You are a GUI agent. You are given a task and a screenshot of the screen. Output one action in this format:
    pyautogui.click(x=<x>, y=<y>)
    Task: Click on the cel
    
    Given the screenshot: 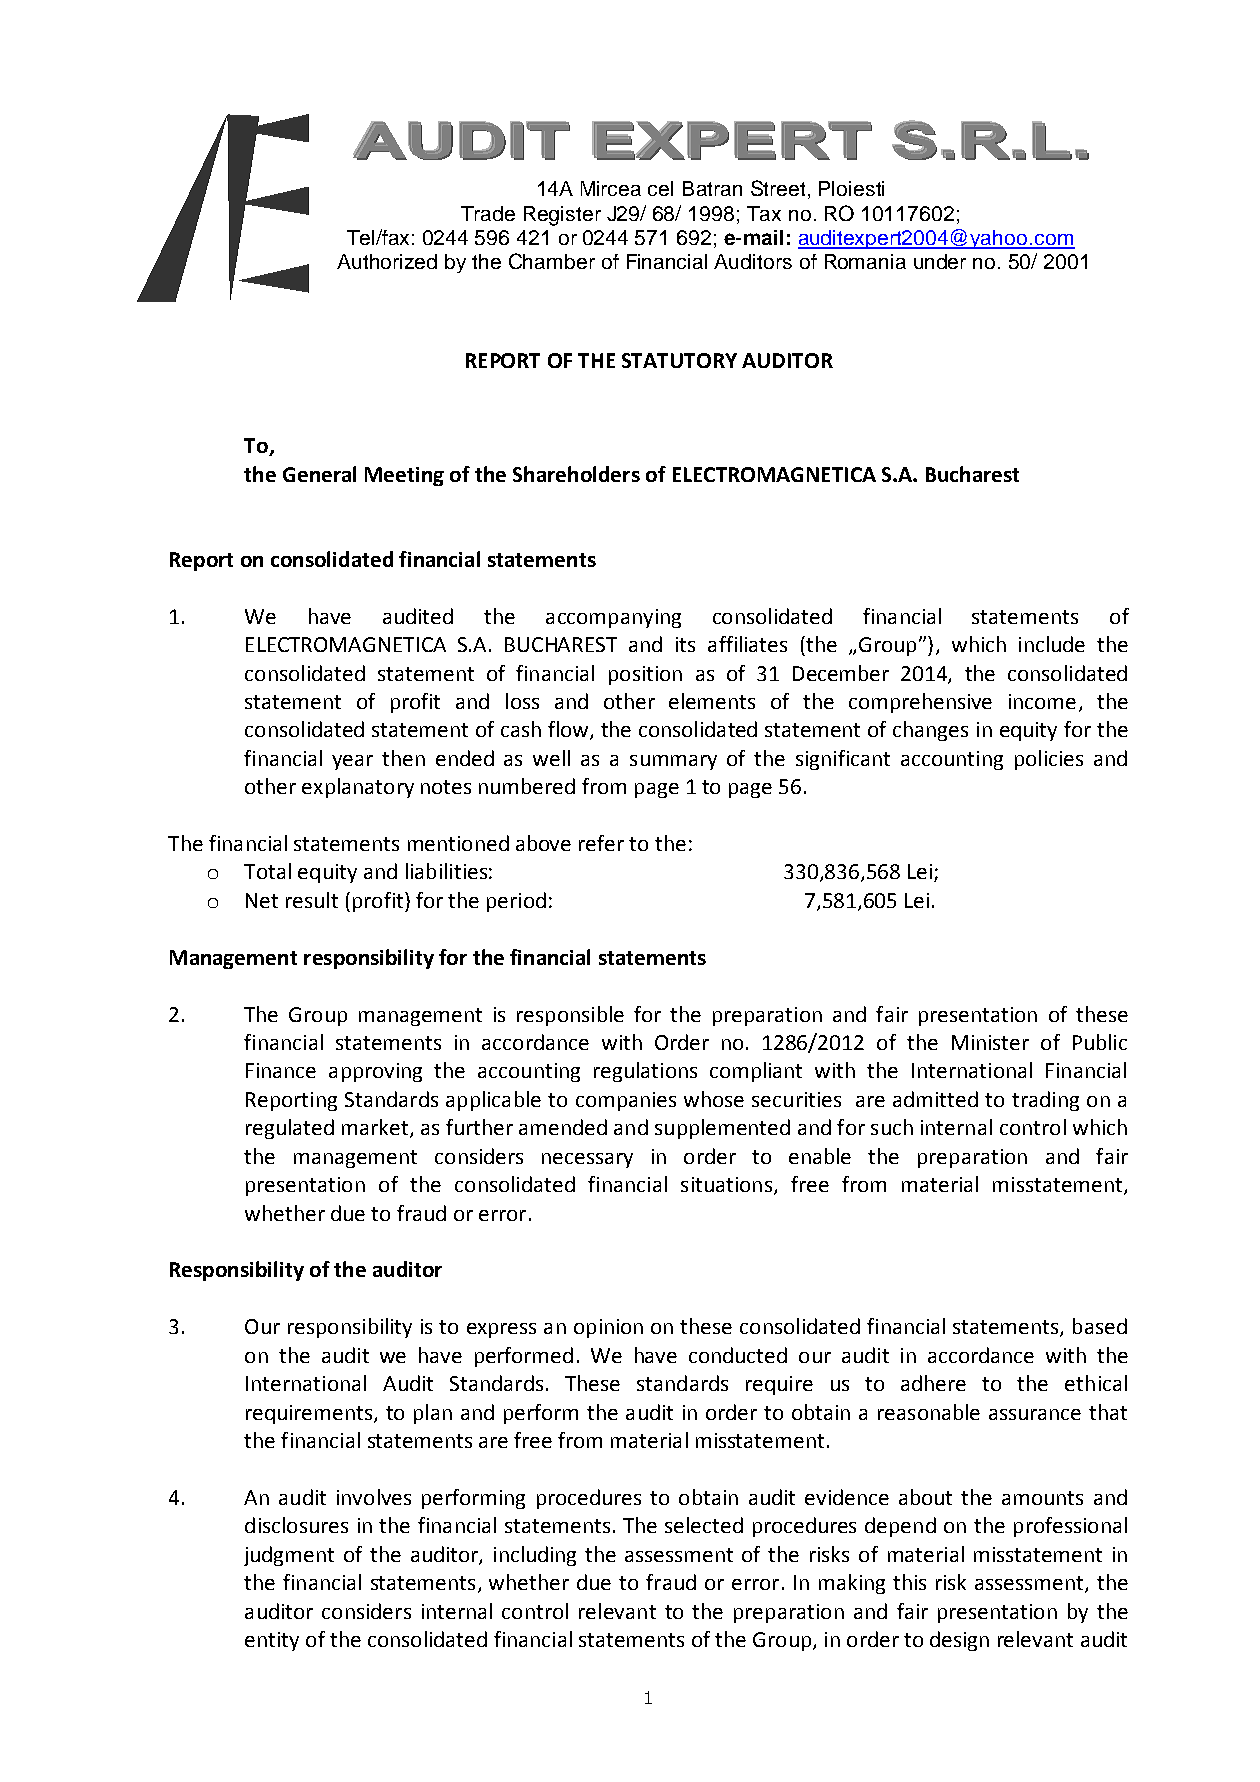 What is the action you would take?
    pyautogui.click(x=660, y=188)
